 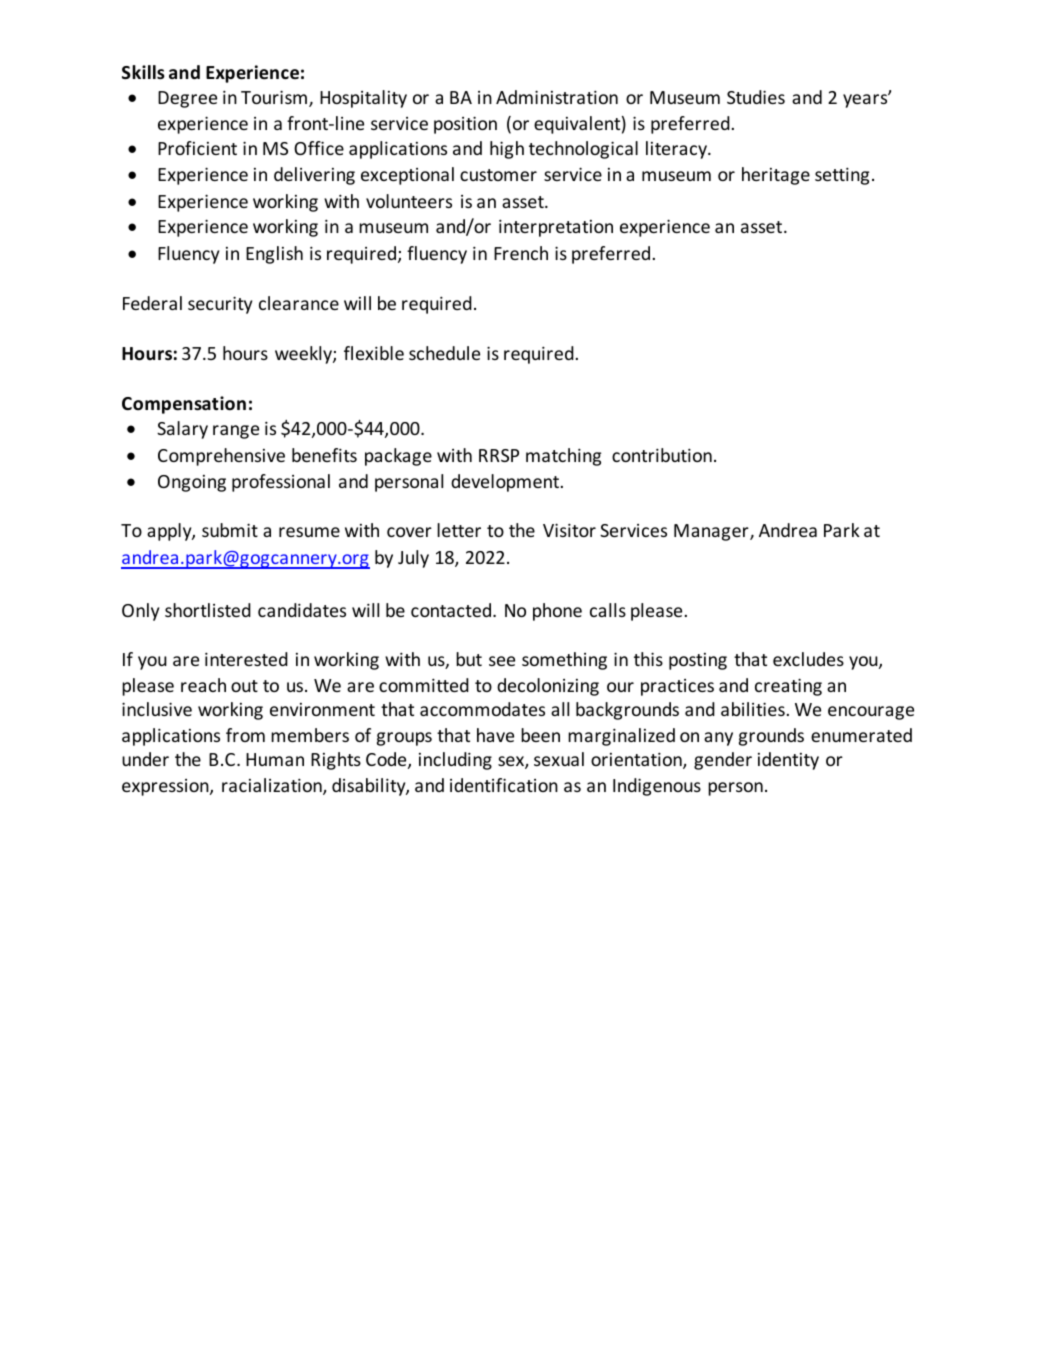 I want to click on Human, so click(x=275, y=759).
